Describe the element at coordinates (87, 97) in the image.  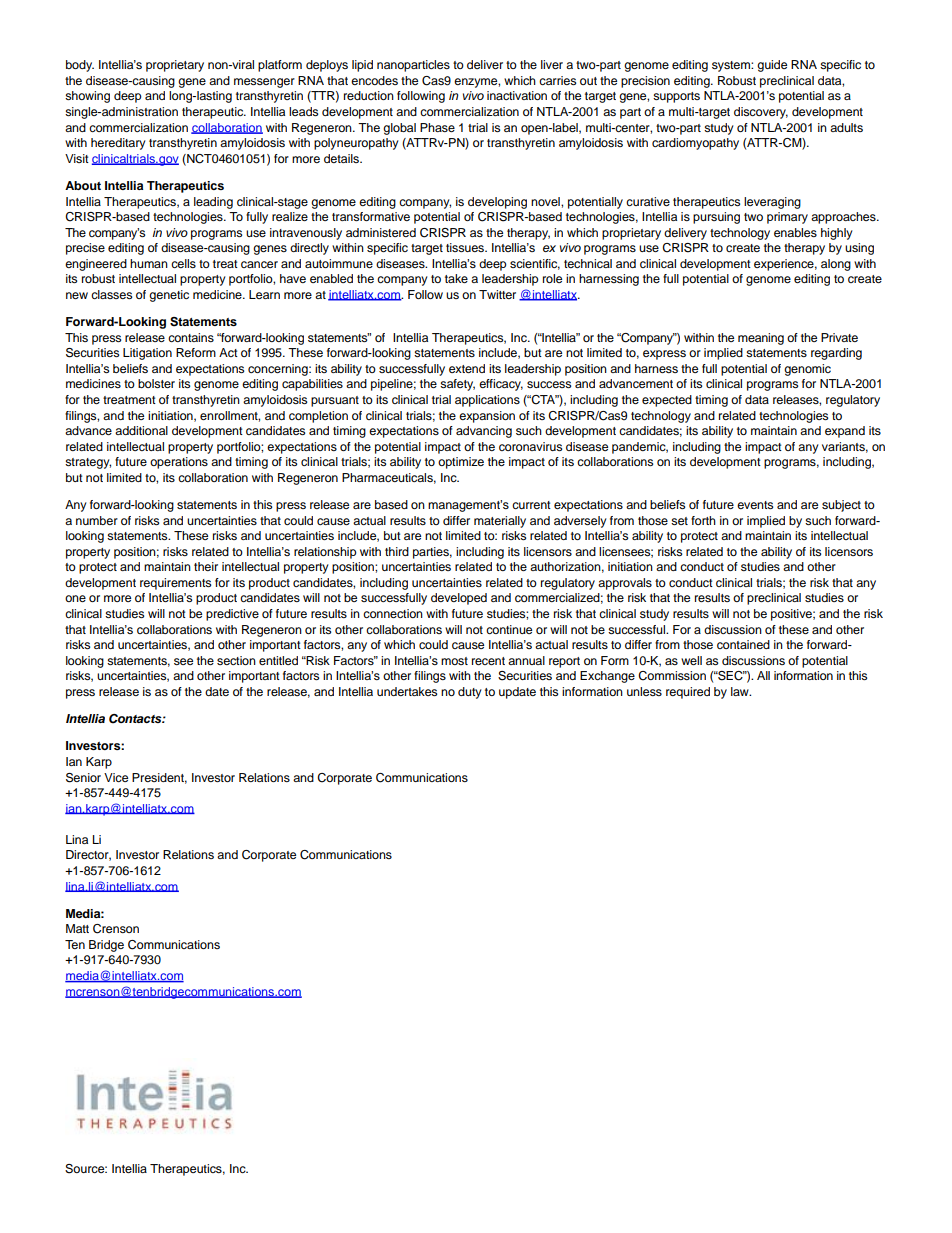
I see `showing` at that location.
